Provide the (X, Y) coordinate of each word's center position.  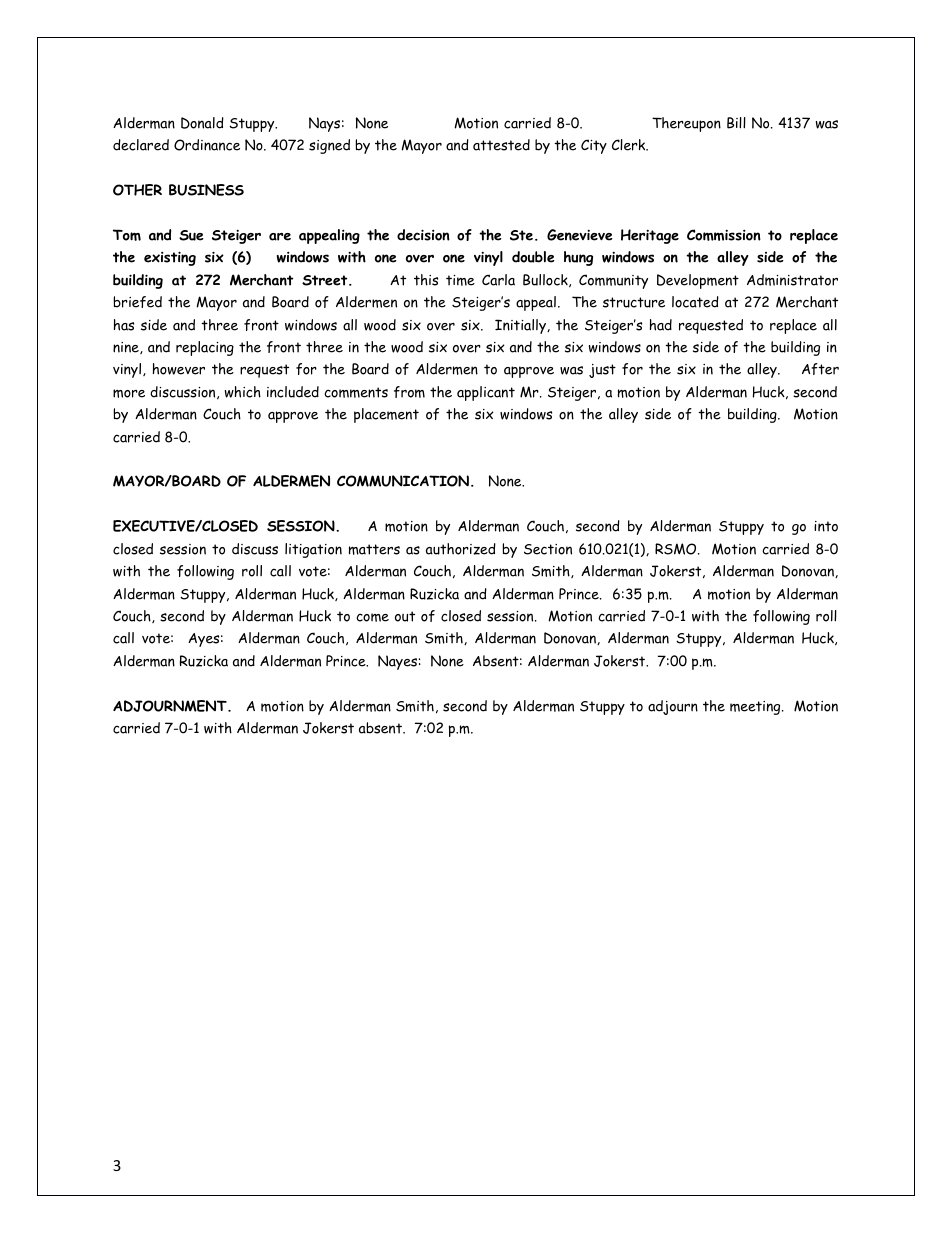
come (372, 617)
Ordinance (207, 145)
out (405, 616)
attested (501, 145)
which (243, 392)
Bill (736, 123)
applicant (486, 393)
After (820, 369)
